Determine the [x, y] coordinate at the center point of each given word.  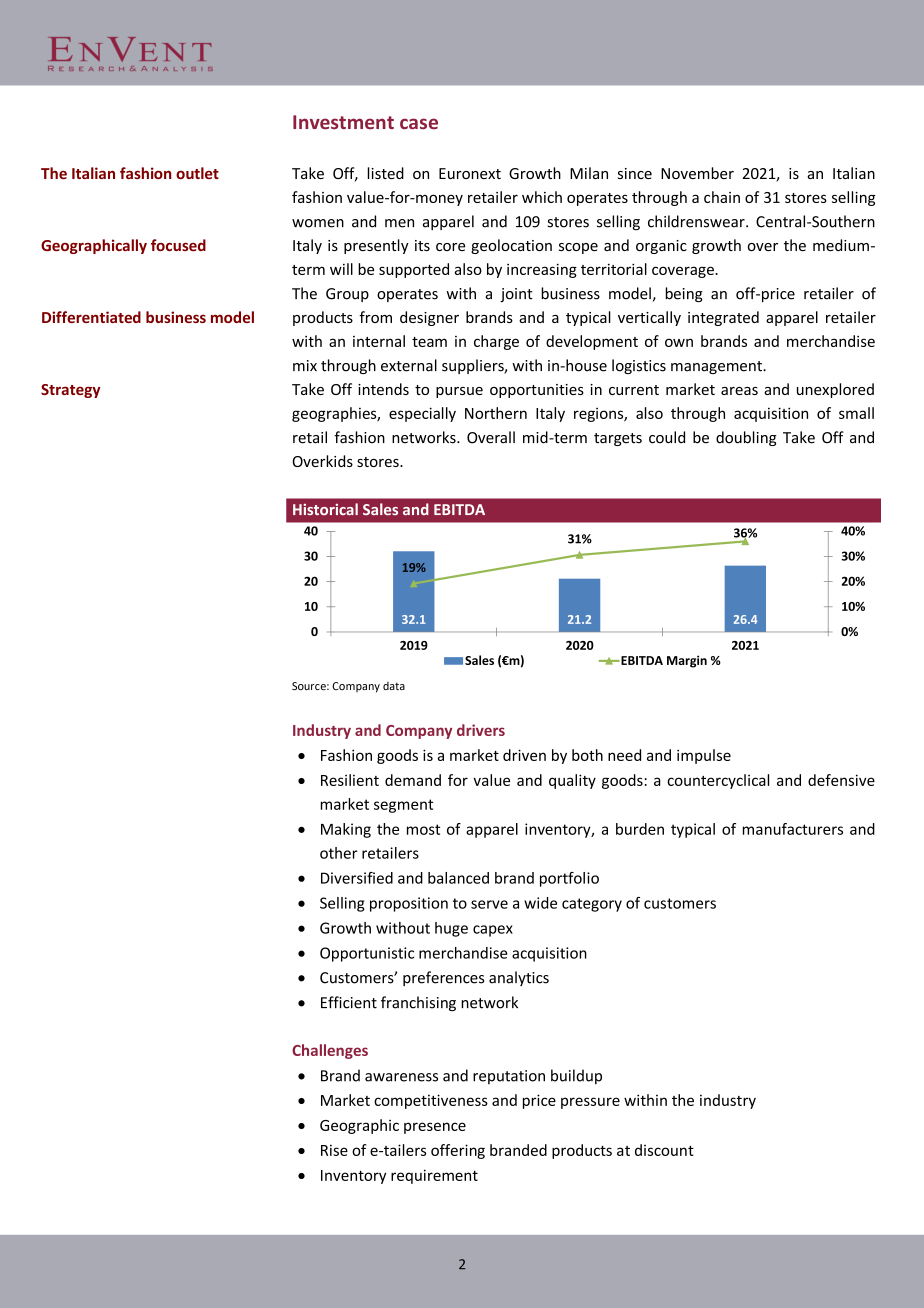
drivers [481, 730]
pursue [459, 392]
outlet [197, 173]
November [697, 173]
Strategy [71, 391]
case [419, 124]
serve [489, 904]
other [339, 853]
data [394, 686]
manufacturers [793, 829]
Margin [687, 661]
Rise [334, 1150]
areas [739, 391]
